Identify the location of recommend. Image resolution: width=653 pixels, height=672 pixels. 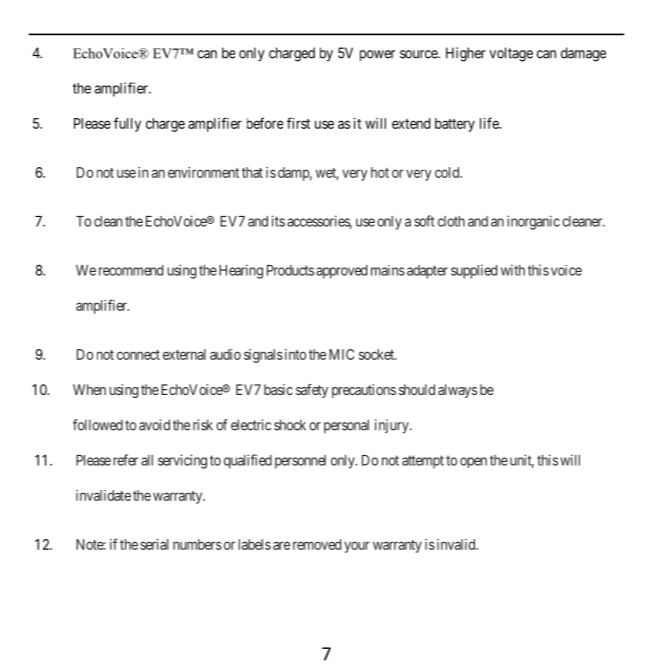
(131, 270).
